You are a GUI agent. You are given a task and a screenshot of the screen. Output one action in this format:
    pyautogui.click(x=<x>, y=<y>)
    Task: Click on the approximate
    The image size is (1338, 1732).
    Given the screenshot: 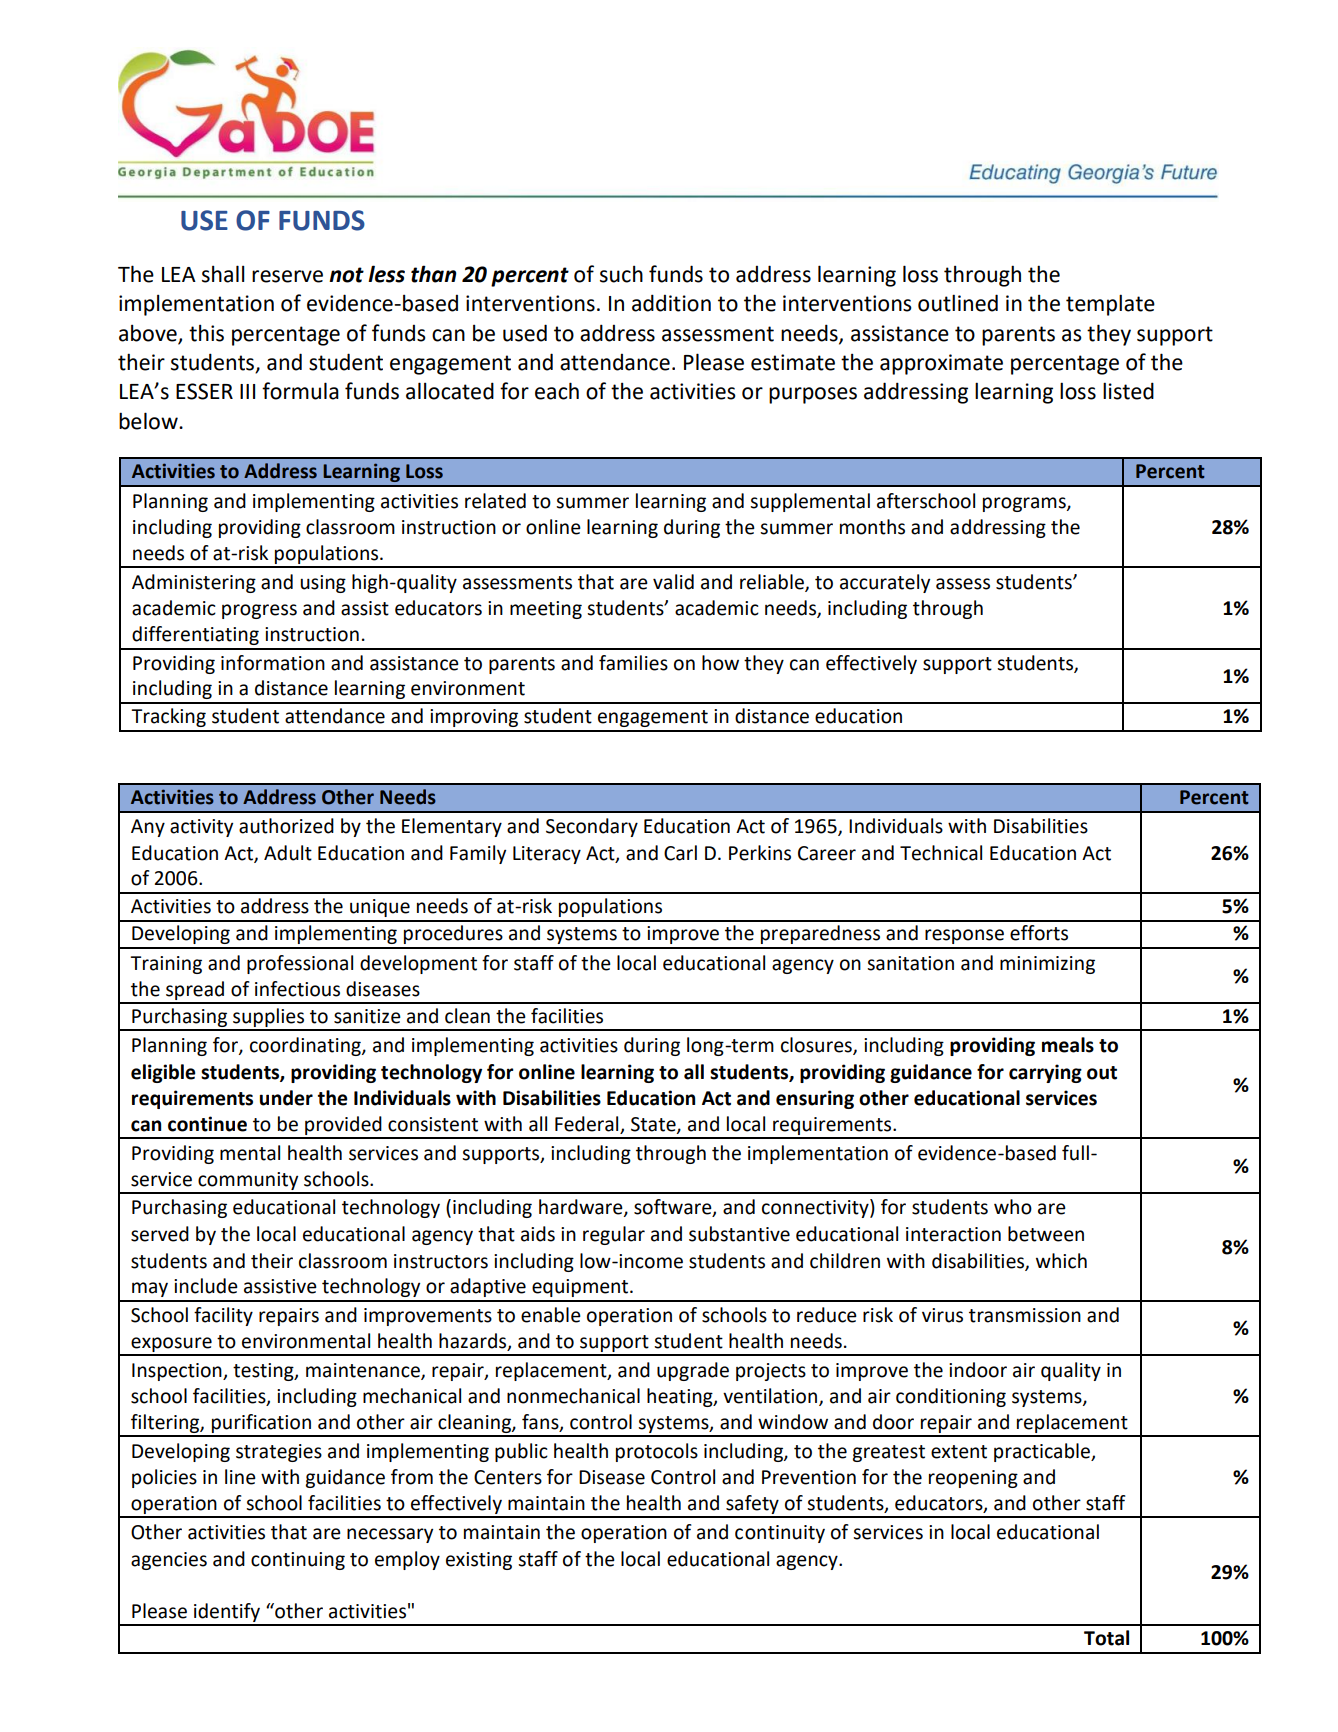 What is the action you would take?
    pyautogui.click(x=941, y=364)
